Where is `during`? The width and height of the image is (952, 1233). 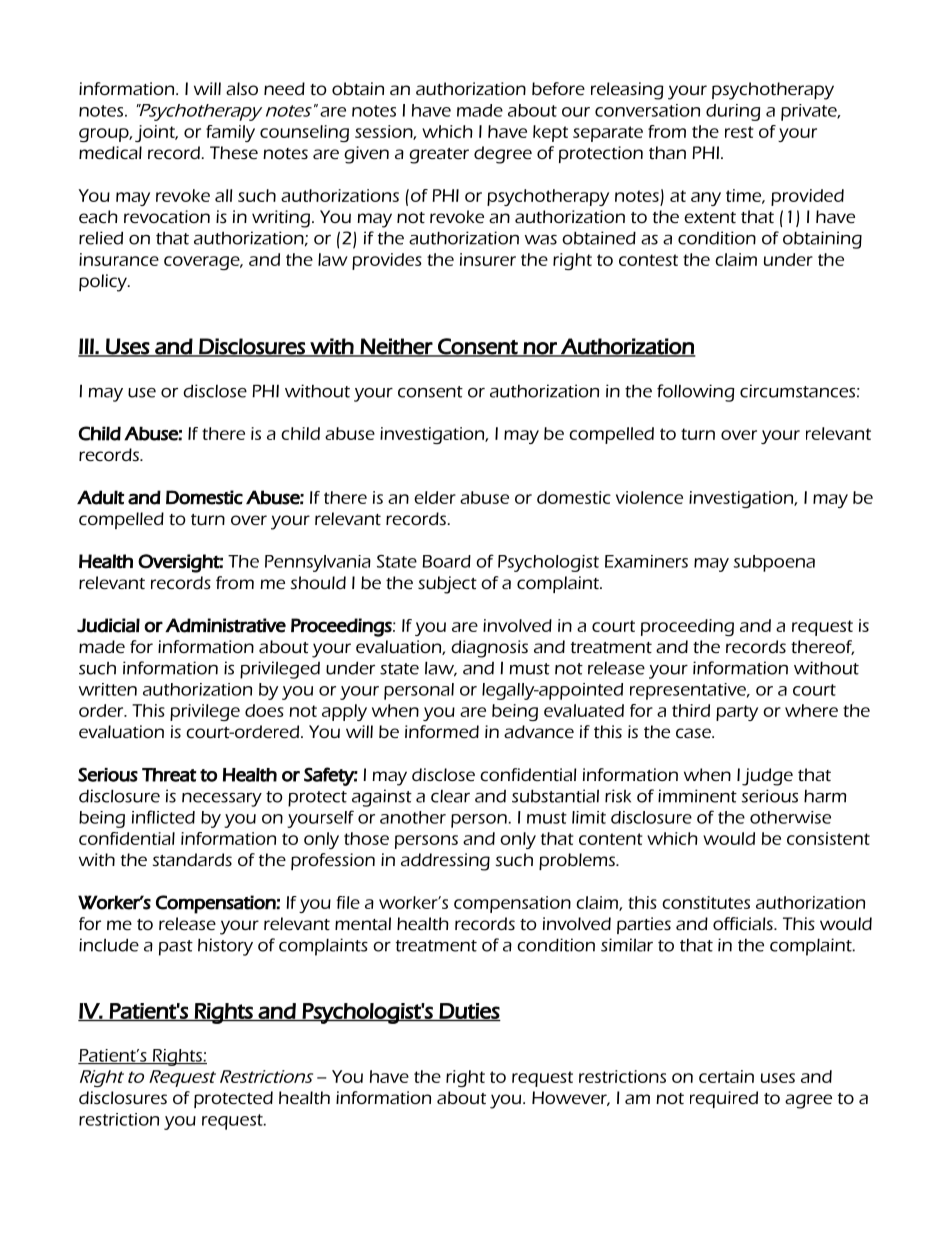 during is located at coordinates (733, 112).
